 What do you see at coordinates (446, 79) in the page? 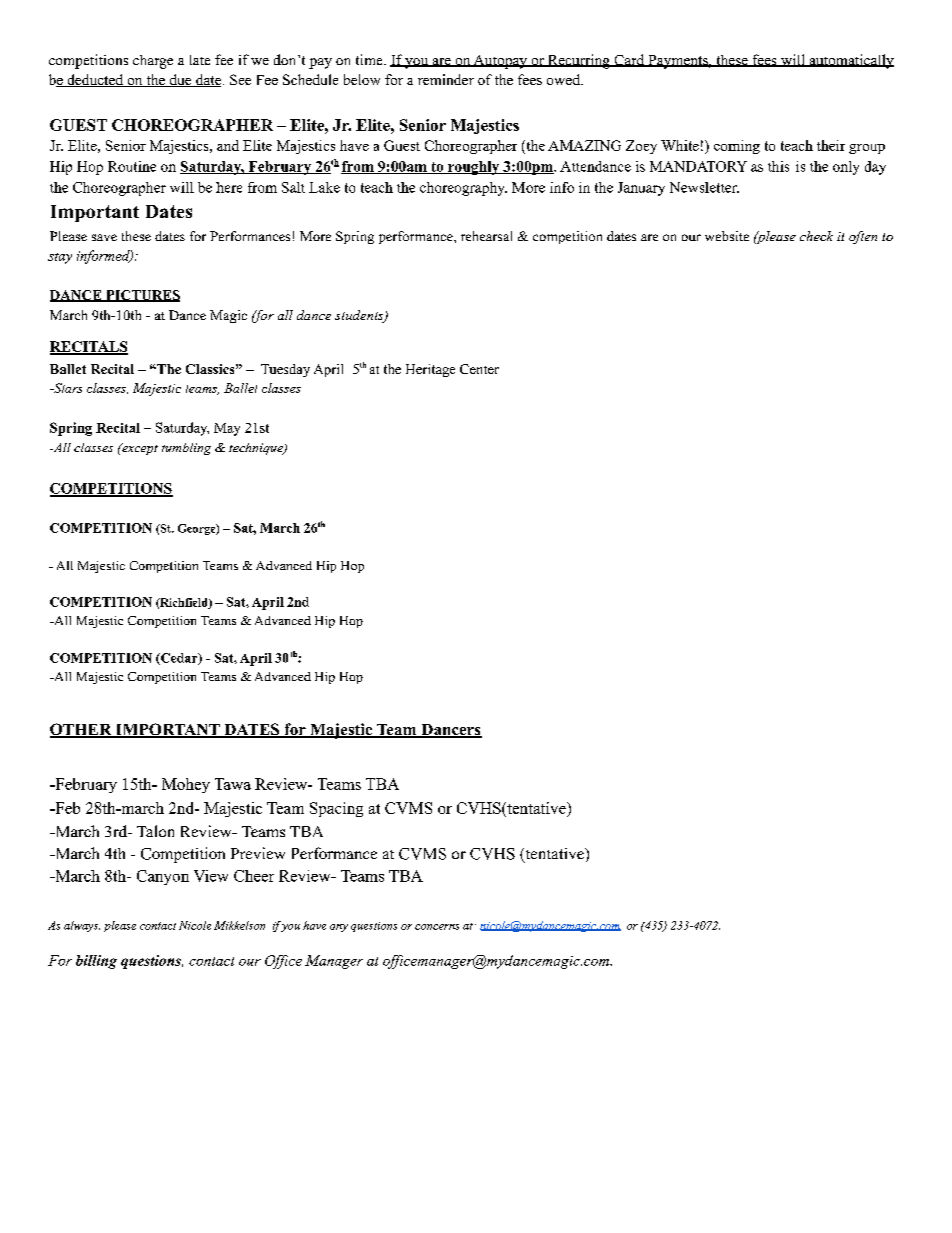
I see `reminder` at bounding box center [446, 79].
